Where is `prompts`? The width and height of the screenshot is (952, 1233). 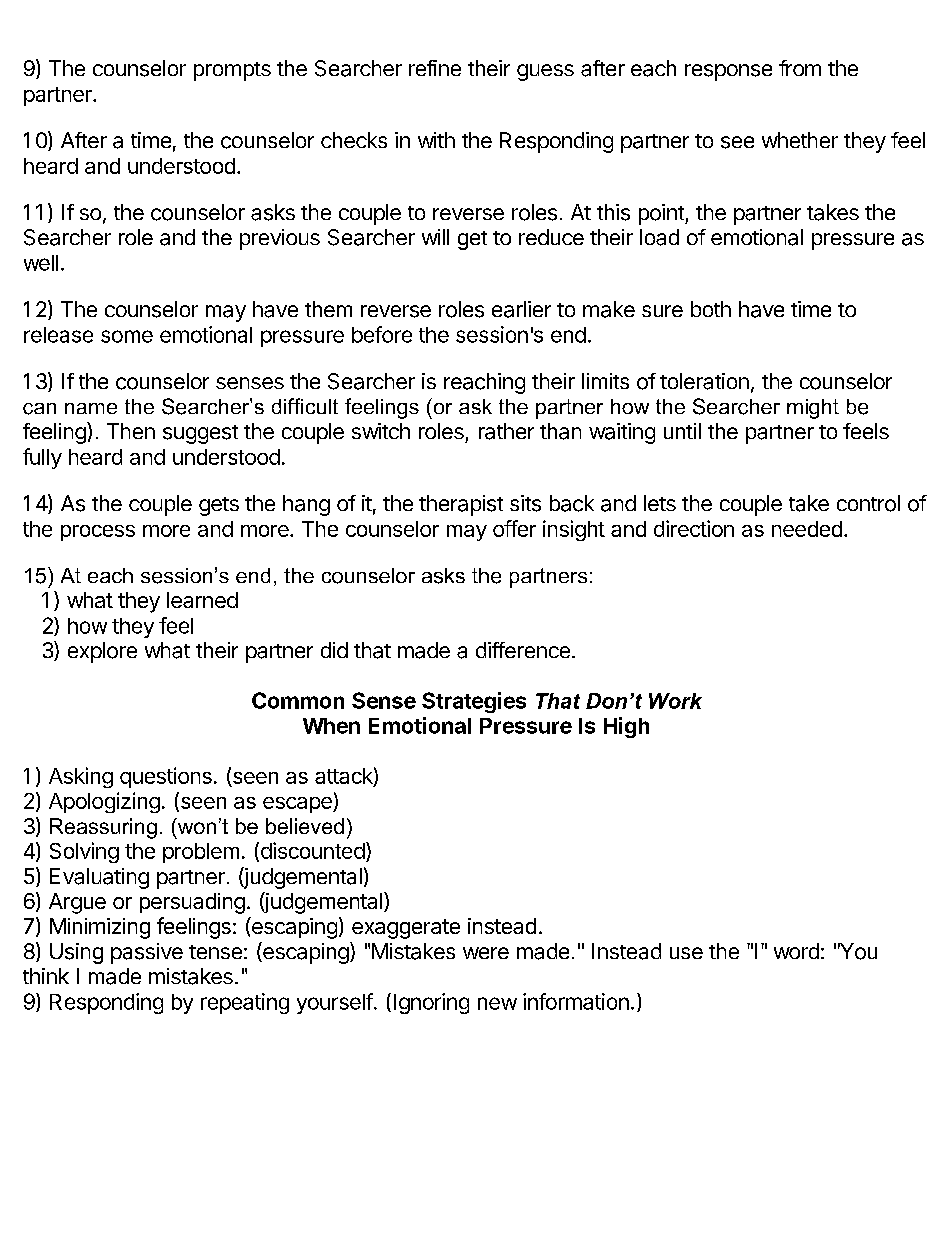
prompts is located at coordinates (232, 71).
